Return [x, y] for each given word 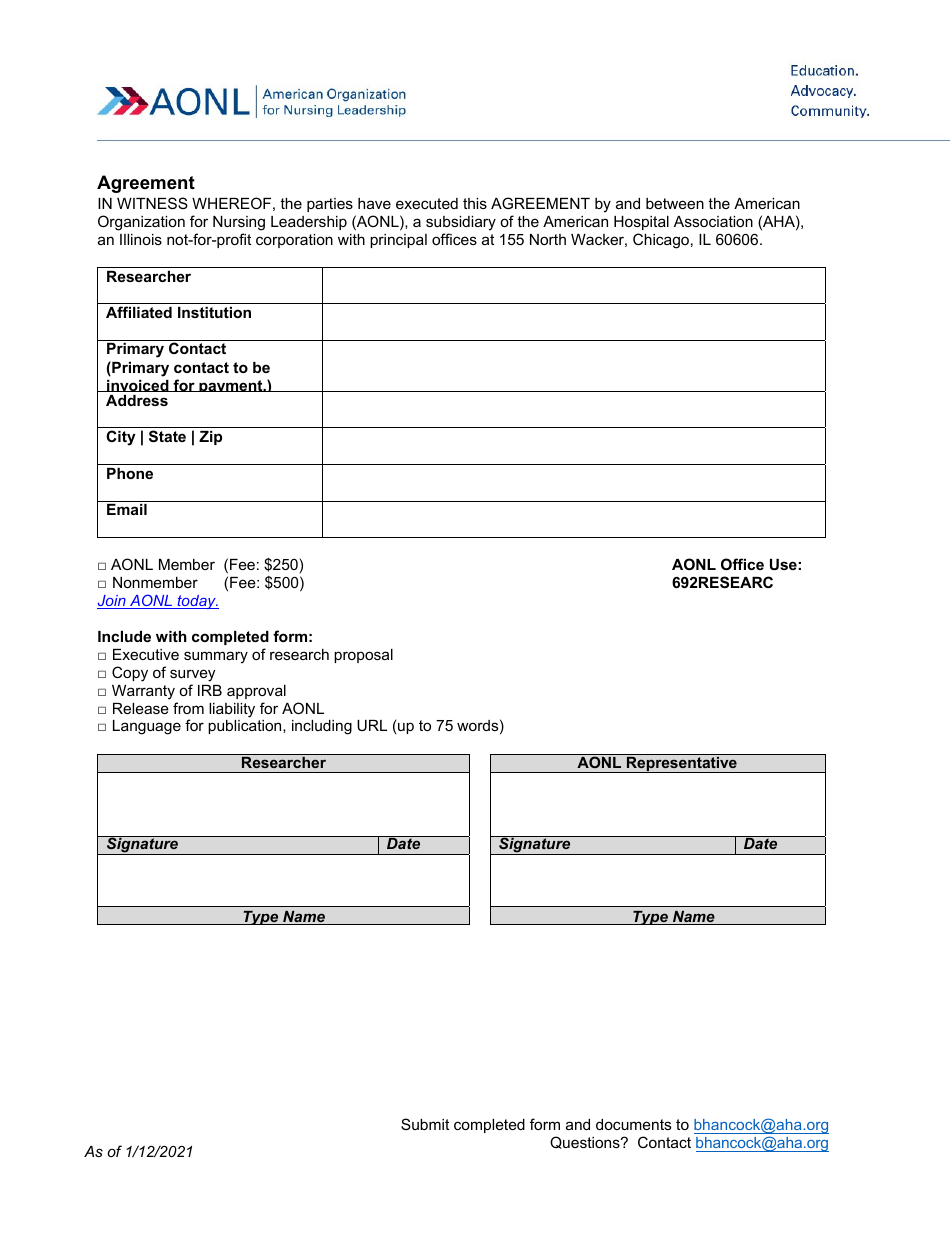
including [322, 727]
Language [147, 727]
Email [127, 509]
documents [633, 1124]
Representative [682, 764]
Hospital [641, 223]
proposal [363, 656]
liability [232, 710]
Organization [141, 223]
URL [372, 725]
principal [398, 241]
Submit [425, 1124]
